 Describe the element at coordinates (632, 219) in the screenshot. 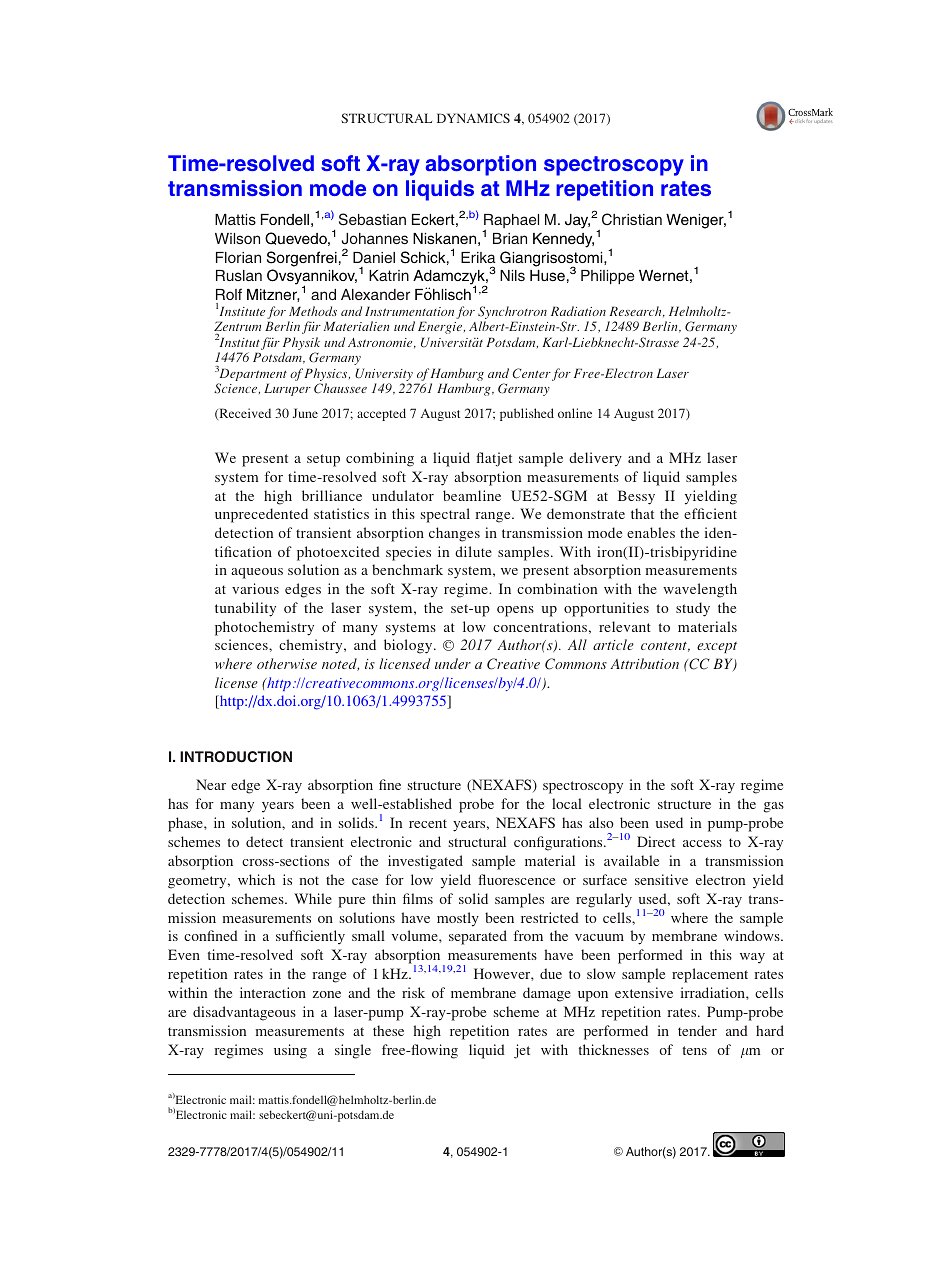

I see `Christian` at that location.
